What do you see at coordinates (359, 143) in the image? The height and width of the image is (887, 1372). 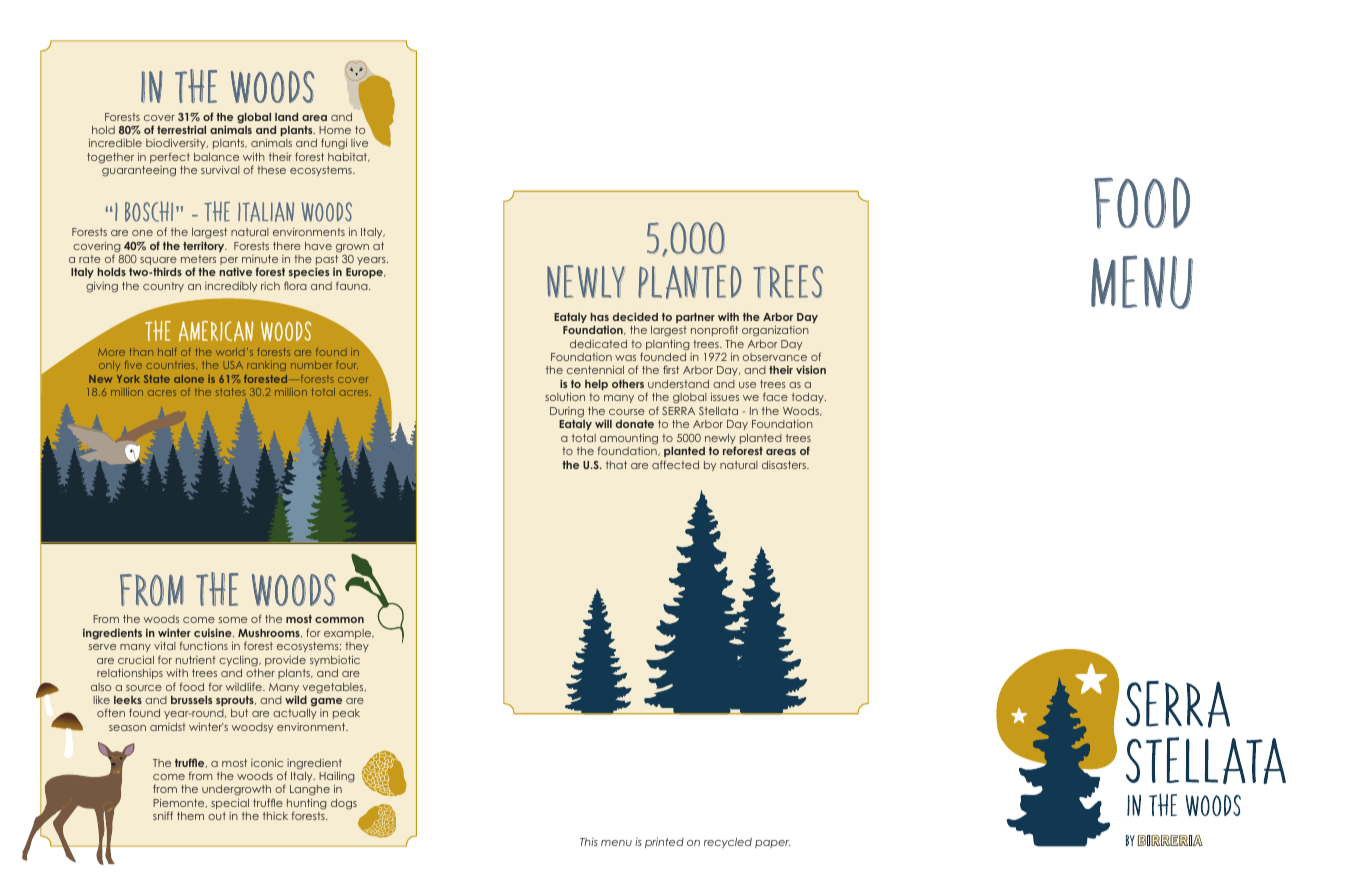 I see `live` at bounding box center [359, 143].
